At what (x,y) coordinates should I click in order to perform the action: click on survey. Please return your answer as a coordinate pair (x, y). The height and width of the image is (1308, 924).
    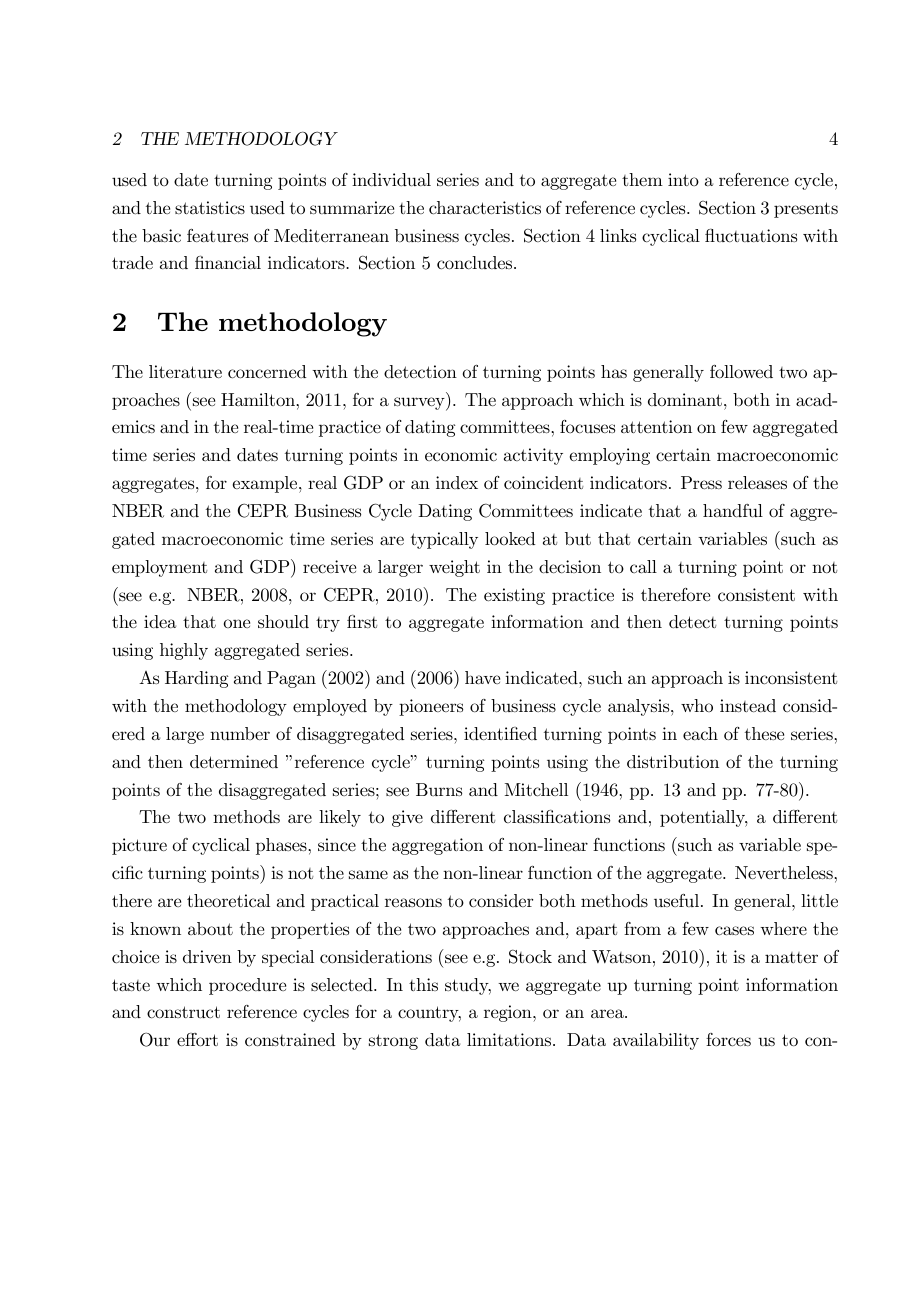
    Looking at the image, I should click on (420, 404).
